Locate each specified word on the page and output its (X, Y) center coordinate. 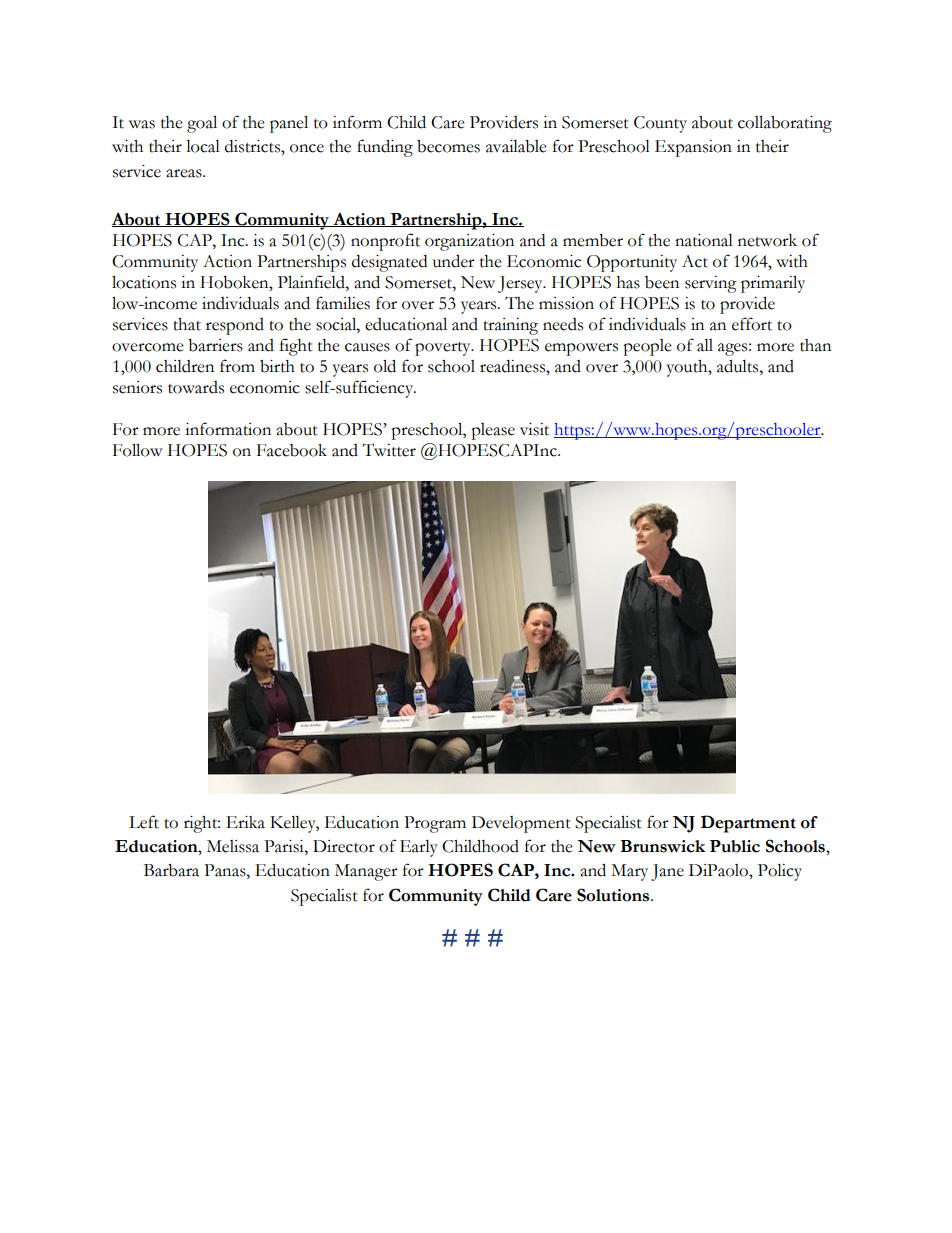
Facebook (292, 450)
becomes (448, 146)
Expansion (693, 148)
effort (752, 324)
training (510, 326)
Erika (245, 822)
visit (534, 429)
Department (748, 824)
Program (435, 824)
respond (235, 326)
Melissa (233, 846)
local (203, 146)
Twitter (389, 450)
